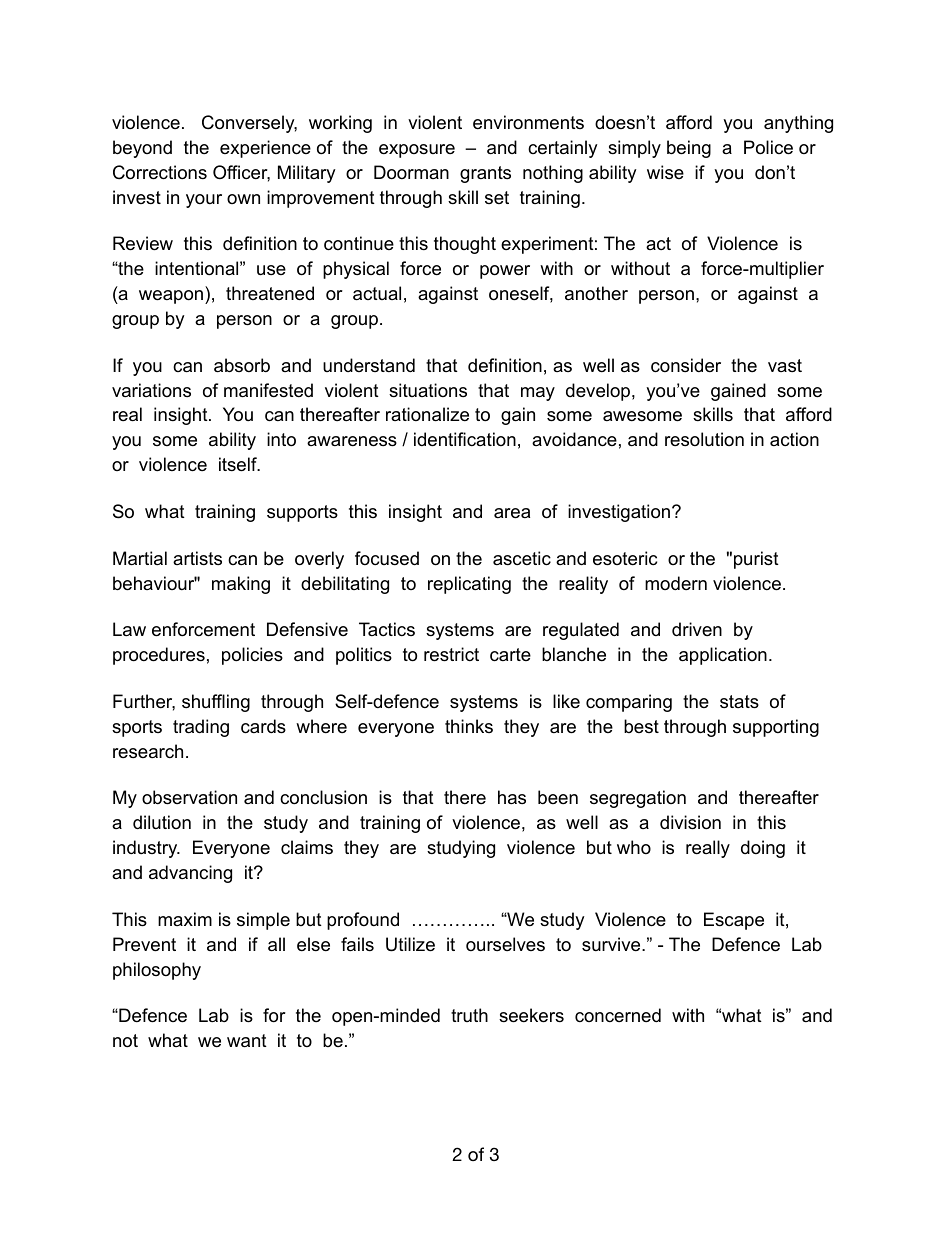  What do you see at coordinates (704, 439) in the screenshot?
I see `resolution` at bounding box center [704, 439].
